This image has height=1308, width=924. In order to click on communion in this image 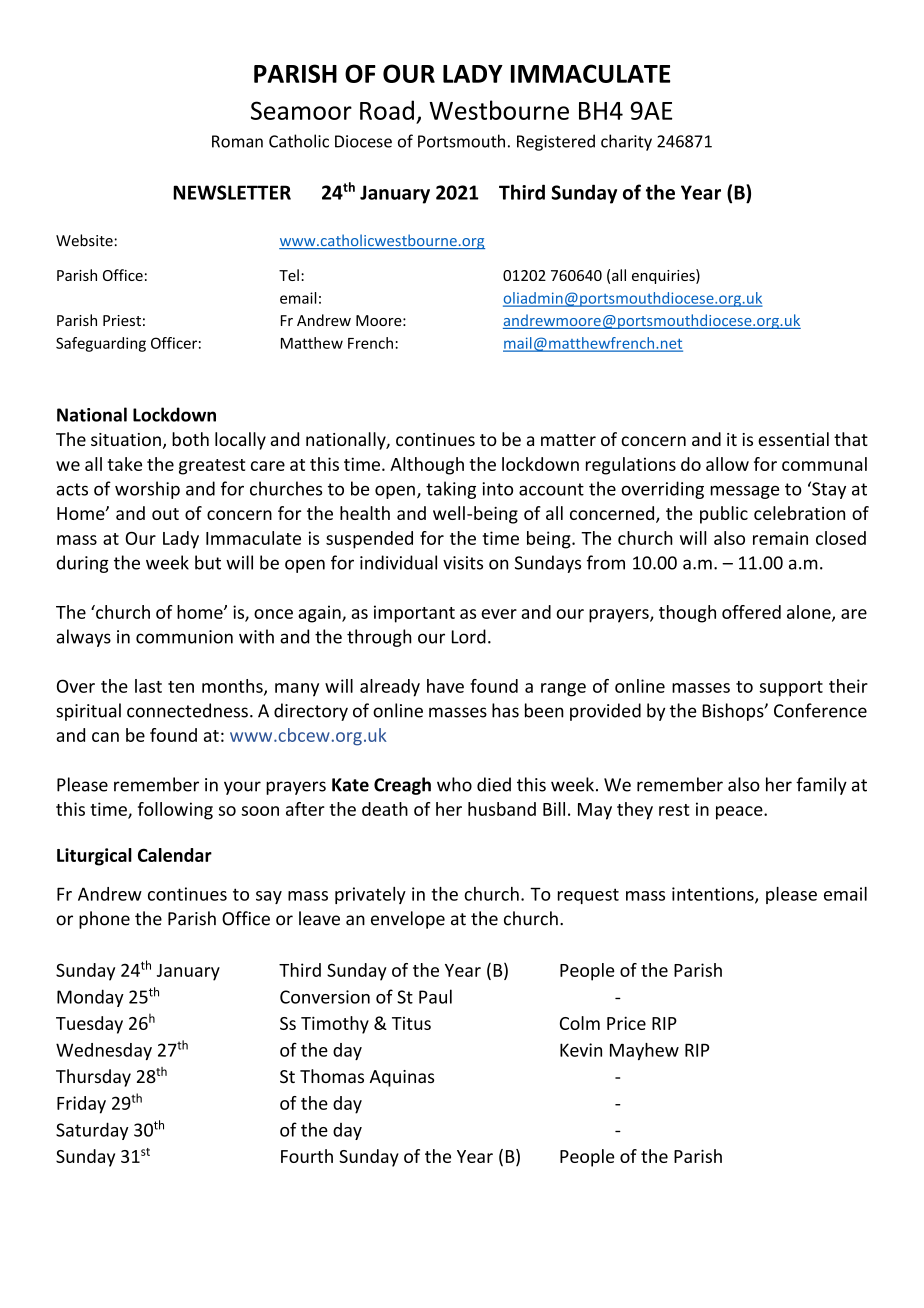, I will do `click(184, 637)`.
